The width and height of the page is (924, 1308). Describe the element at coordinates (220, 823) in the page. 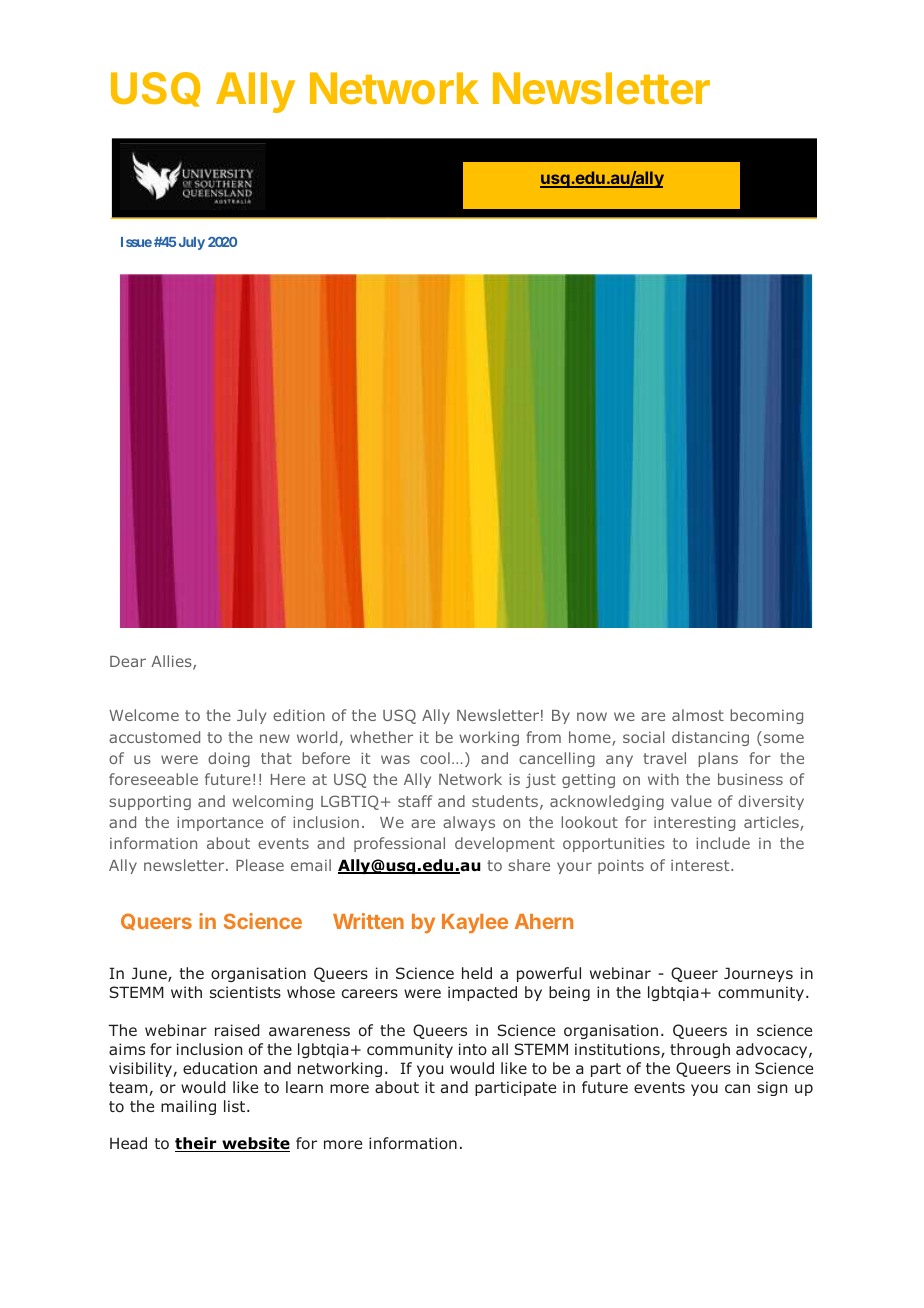

I see `importance` at that location.
